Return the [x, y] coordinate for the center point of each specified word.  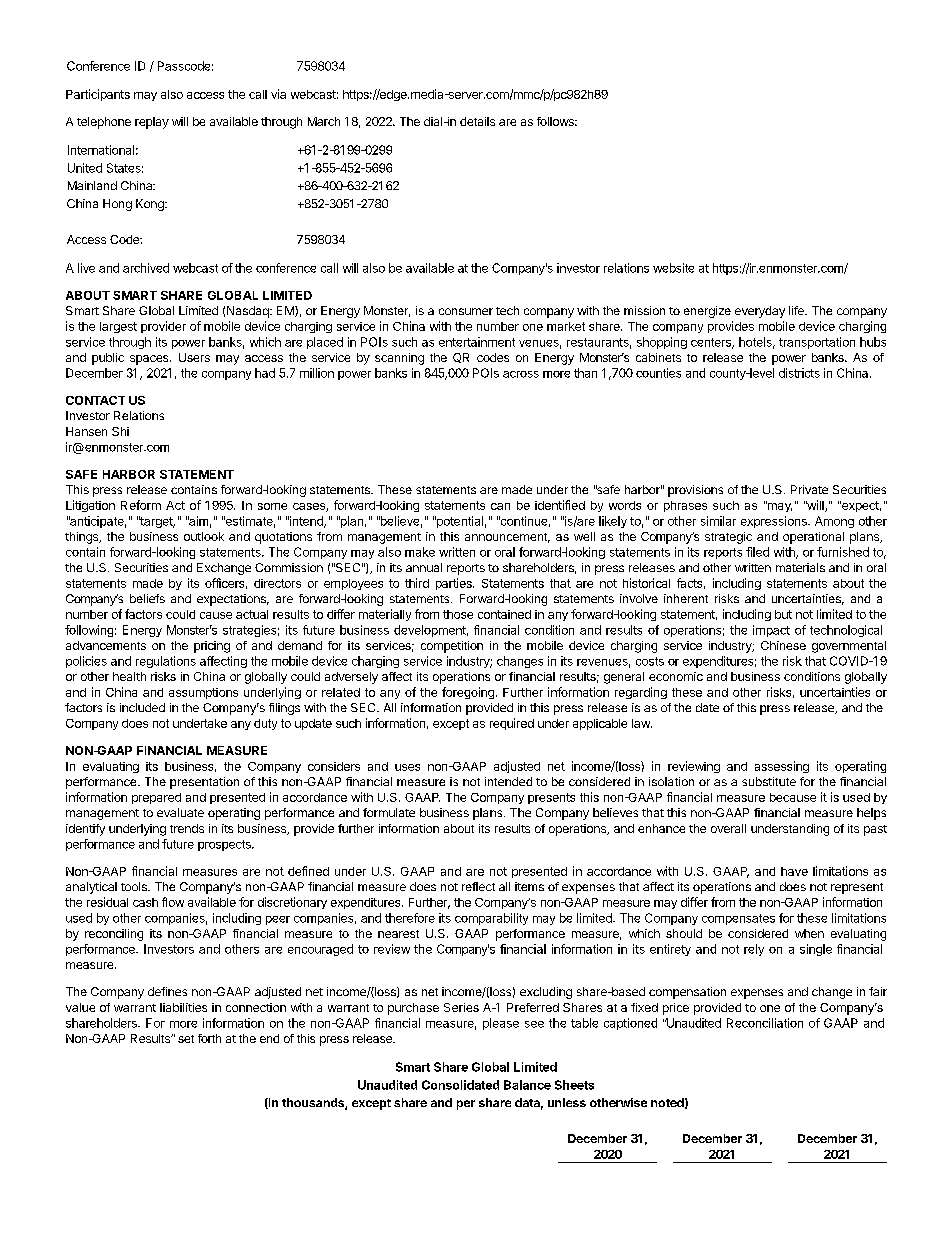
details [477, 121]
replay [152, 123]
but [783, 614]
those [458, 614]
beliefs [147, 598]
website [673, 268]
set [186, 1039]
